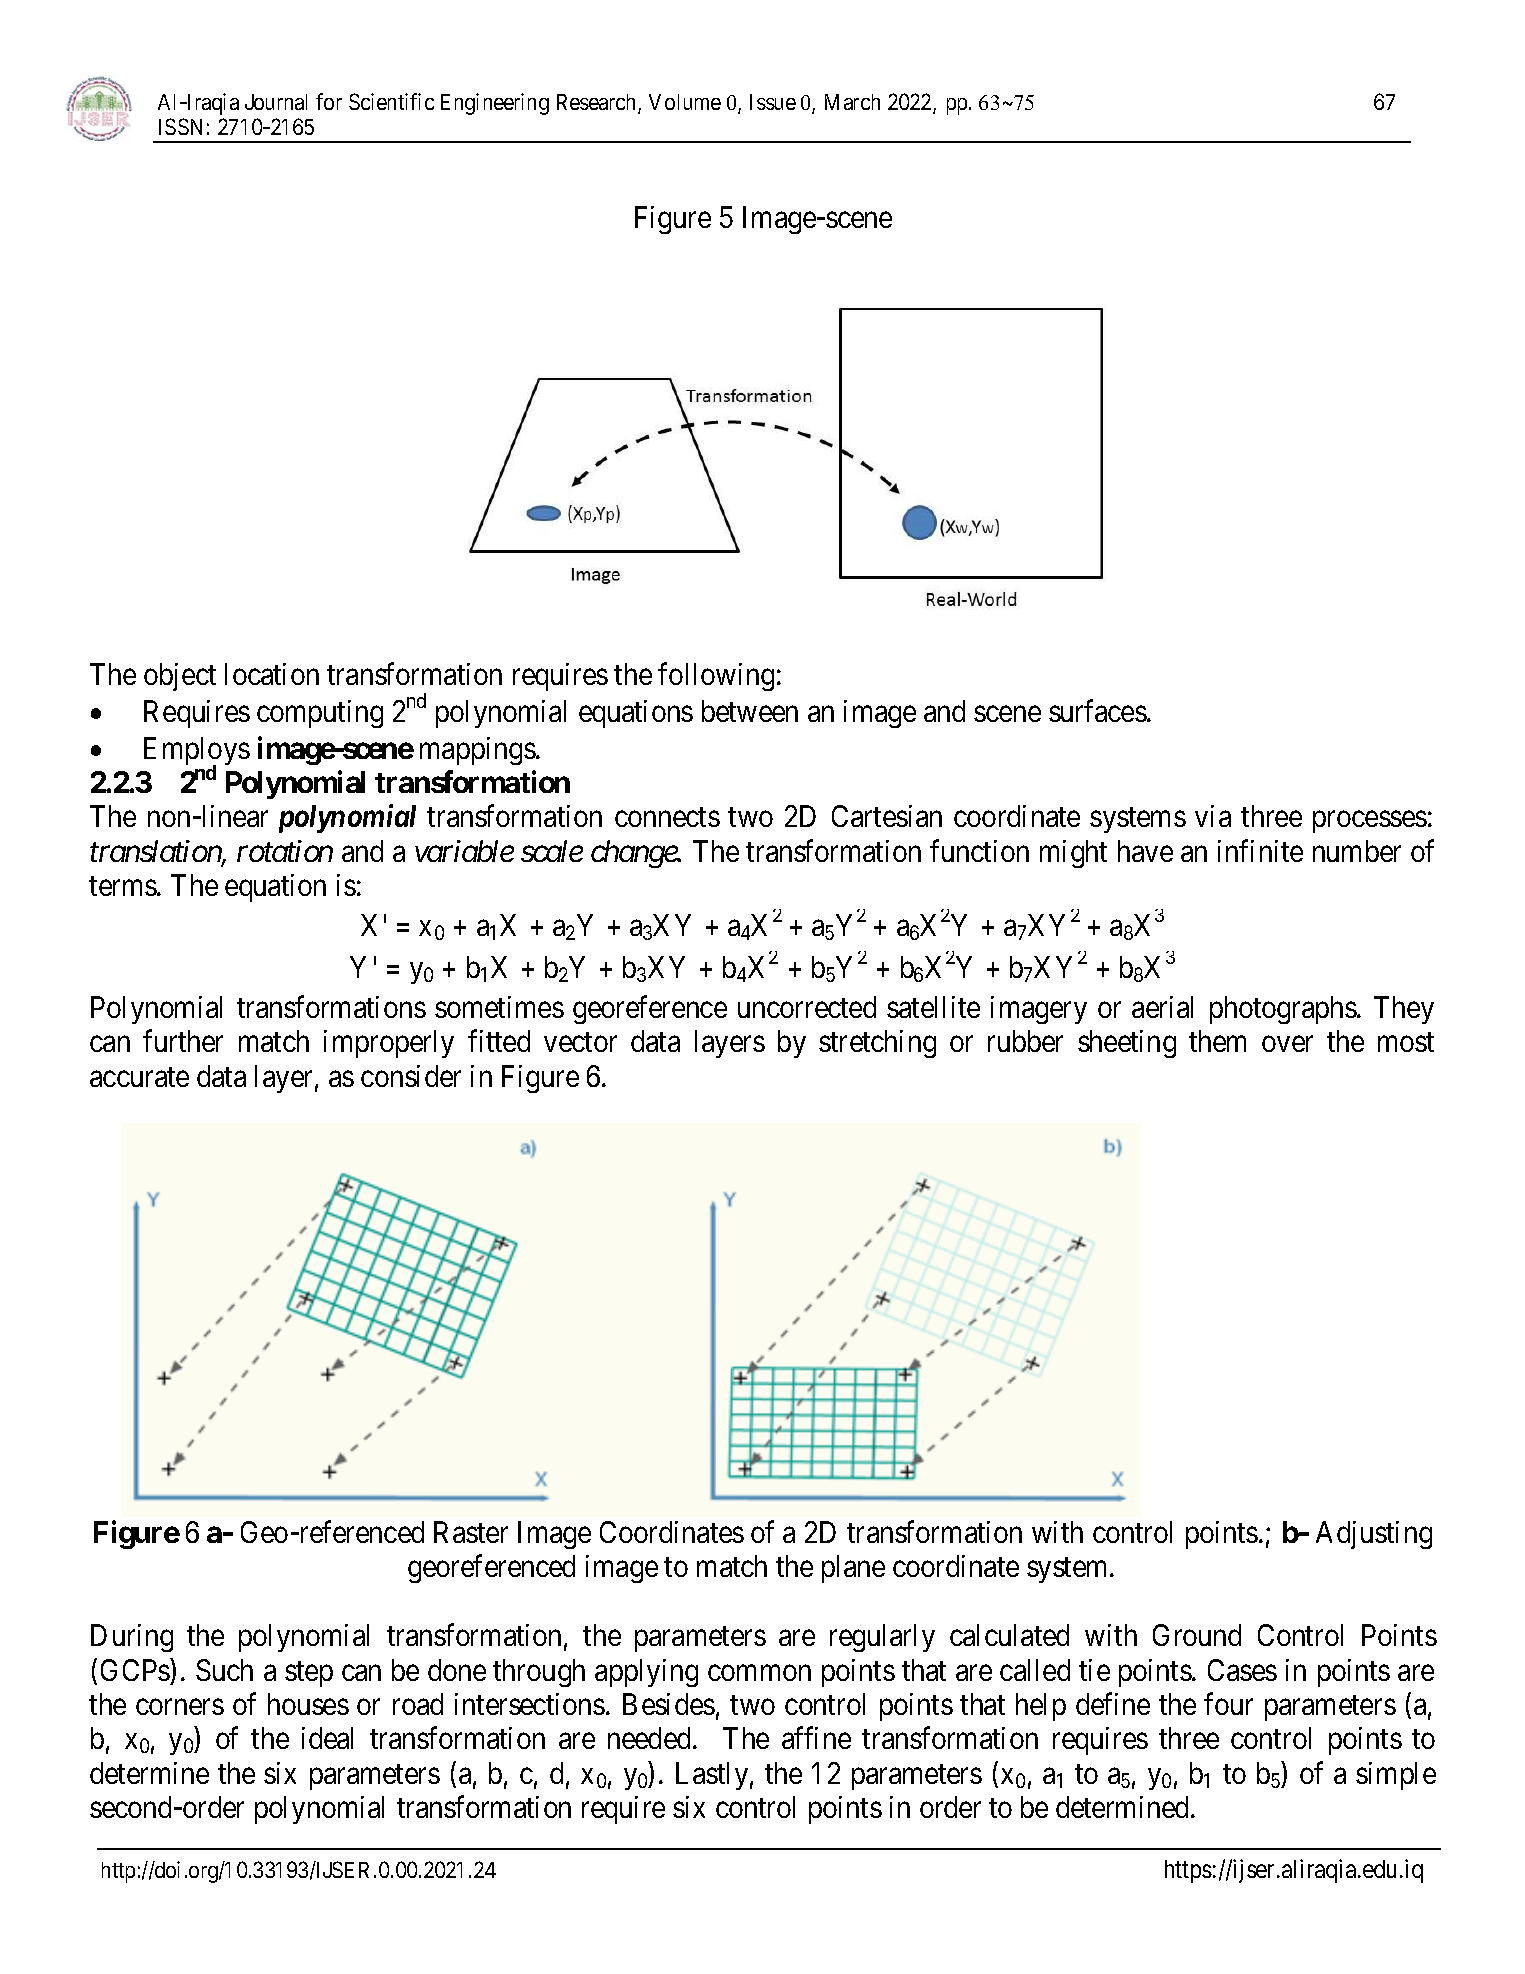  I want to click on houses, so click(308, 1704).
